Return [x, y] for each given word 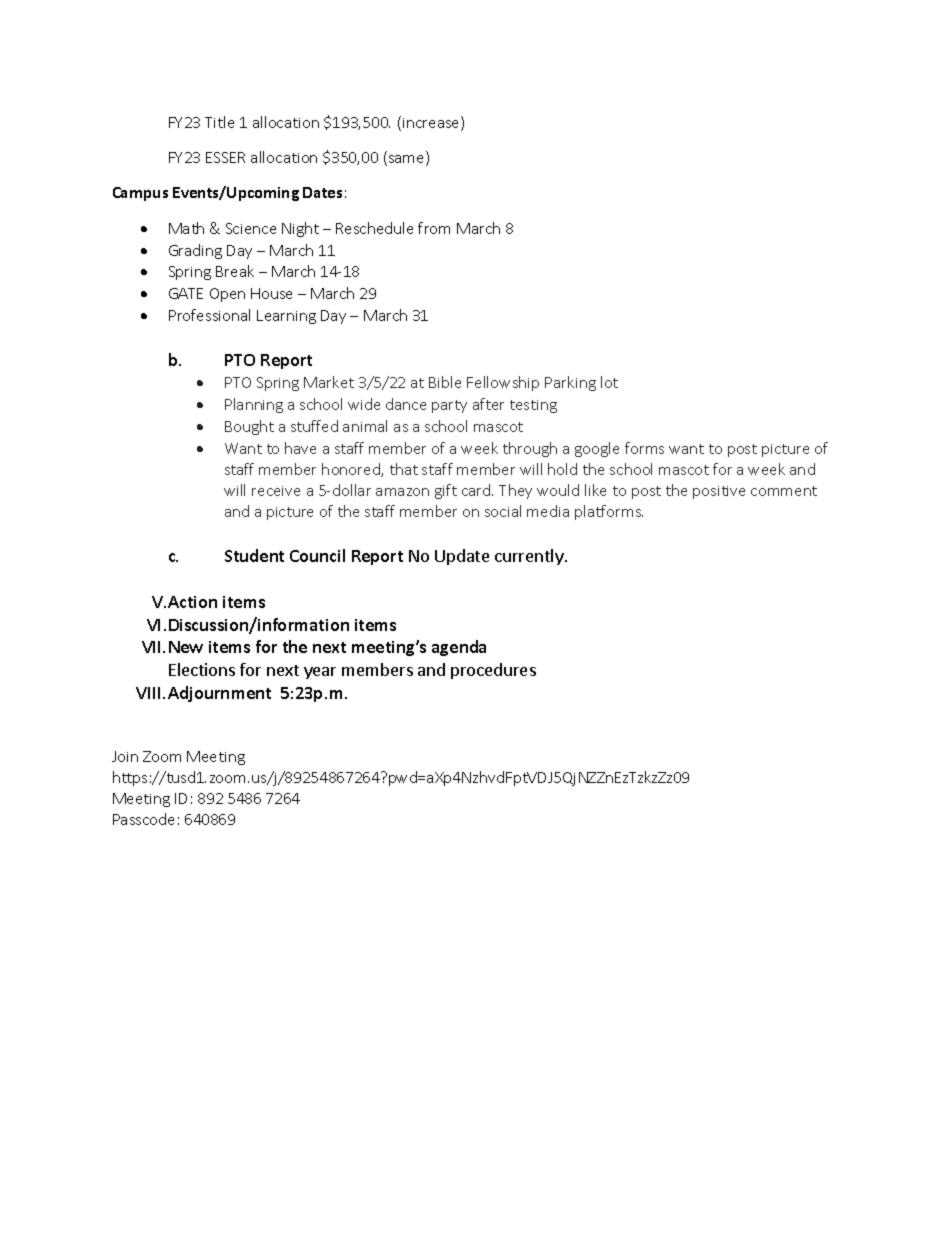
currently [530, 557]
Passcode [143, 819]
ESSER [225, 157]
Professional [209, 315]
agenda [459, 648]
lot [609, 382]
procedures [493, 671]
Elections [202, 669]
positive [719, 492]
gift [446, 491]
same [406, 160]
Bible [445, 382]
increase [432, 123]
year [320, 673]
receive [276, 491]
